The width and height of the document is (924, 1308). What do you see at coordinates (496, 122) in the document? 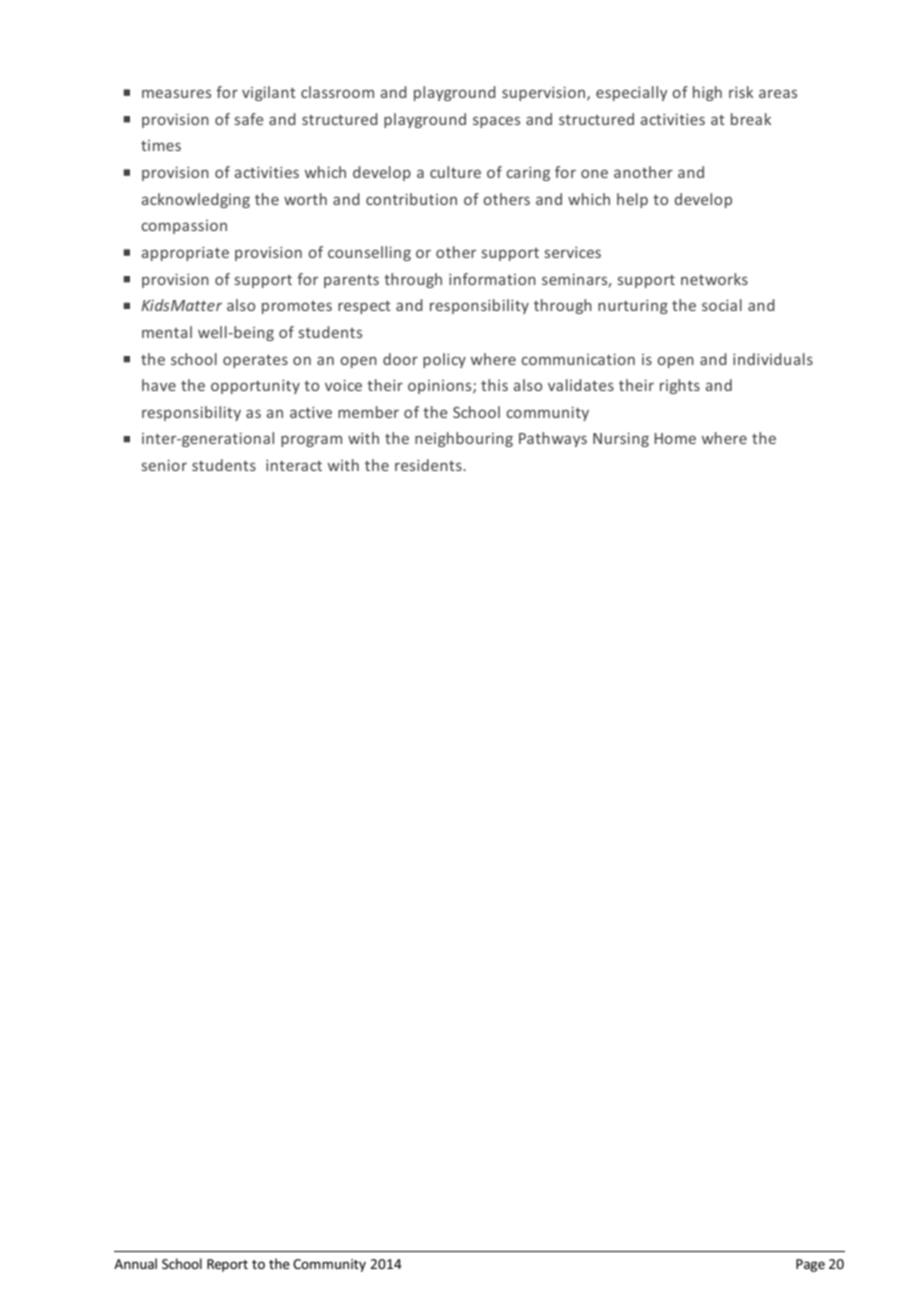
I see `spaces` at bounding box center [496, 122].
